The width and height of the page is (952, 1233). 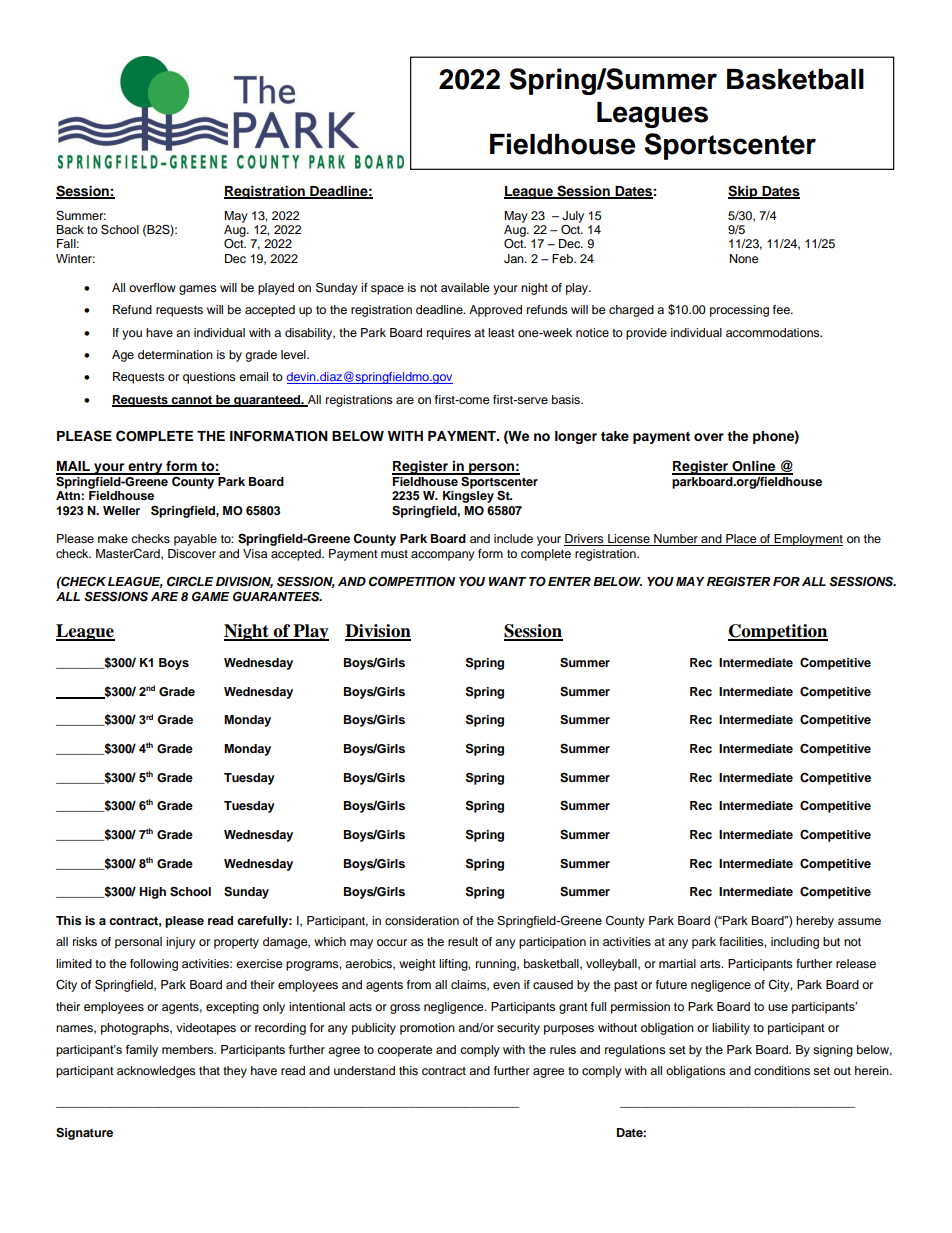 I want to click on cooperate, so click(x=404, y=1051).
